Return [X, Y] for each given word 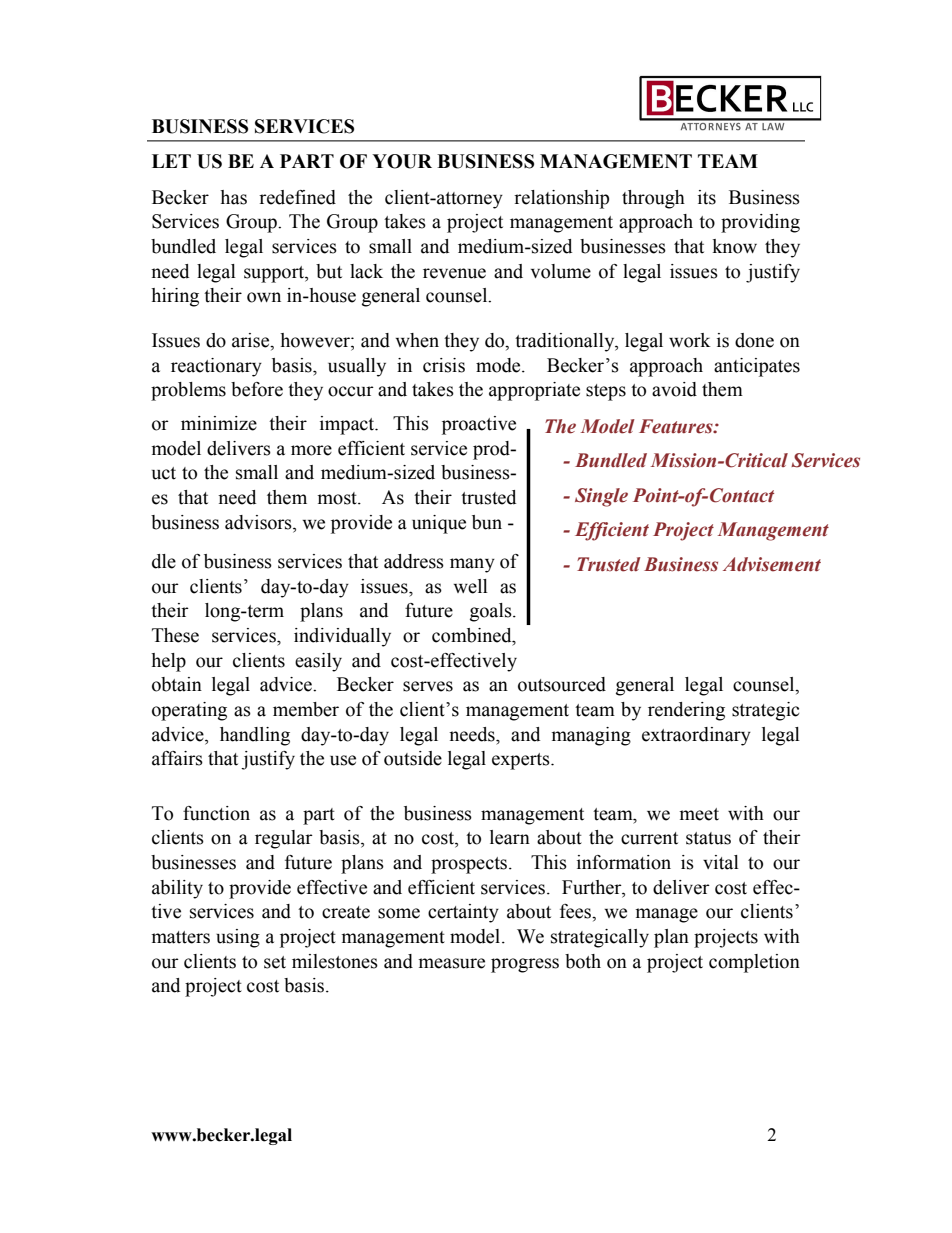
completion [754, 963]
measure [452, 963]
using [238, 938]
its [707, 197]
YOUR [402, 161]
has [233, 197]
